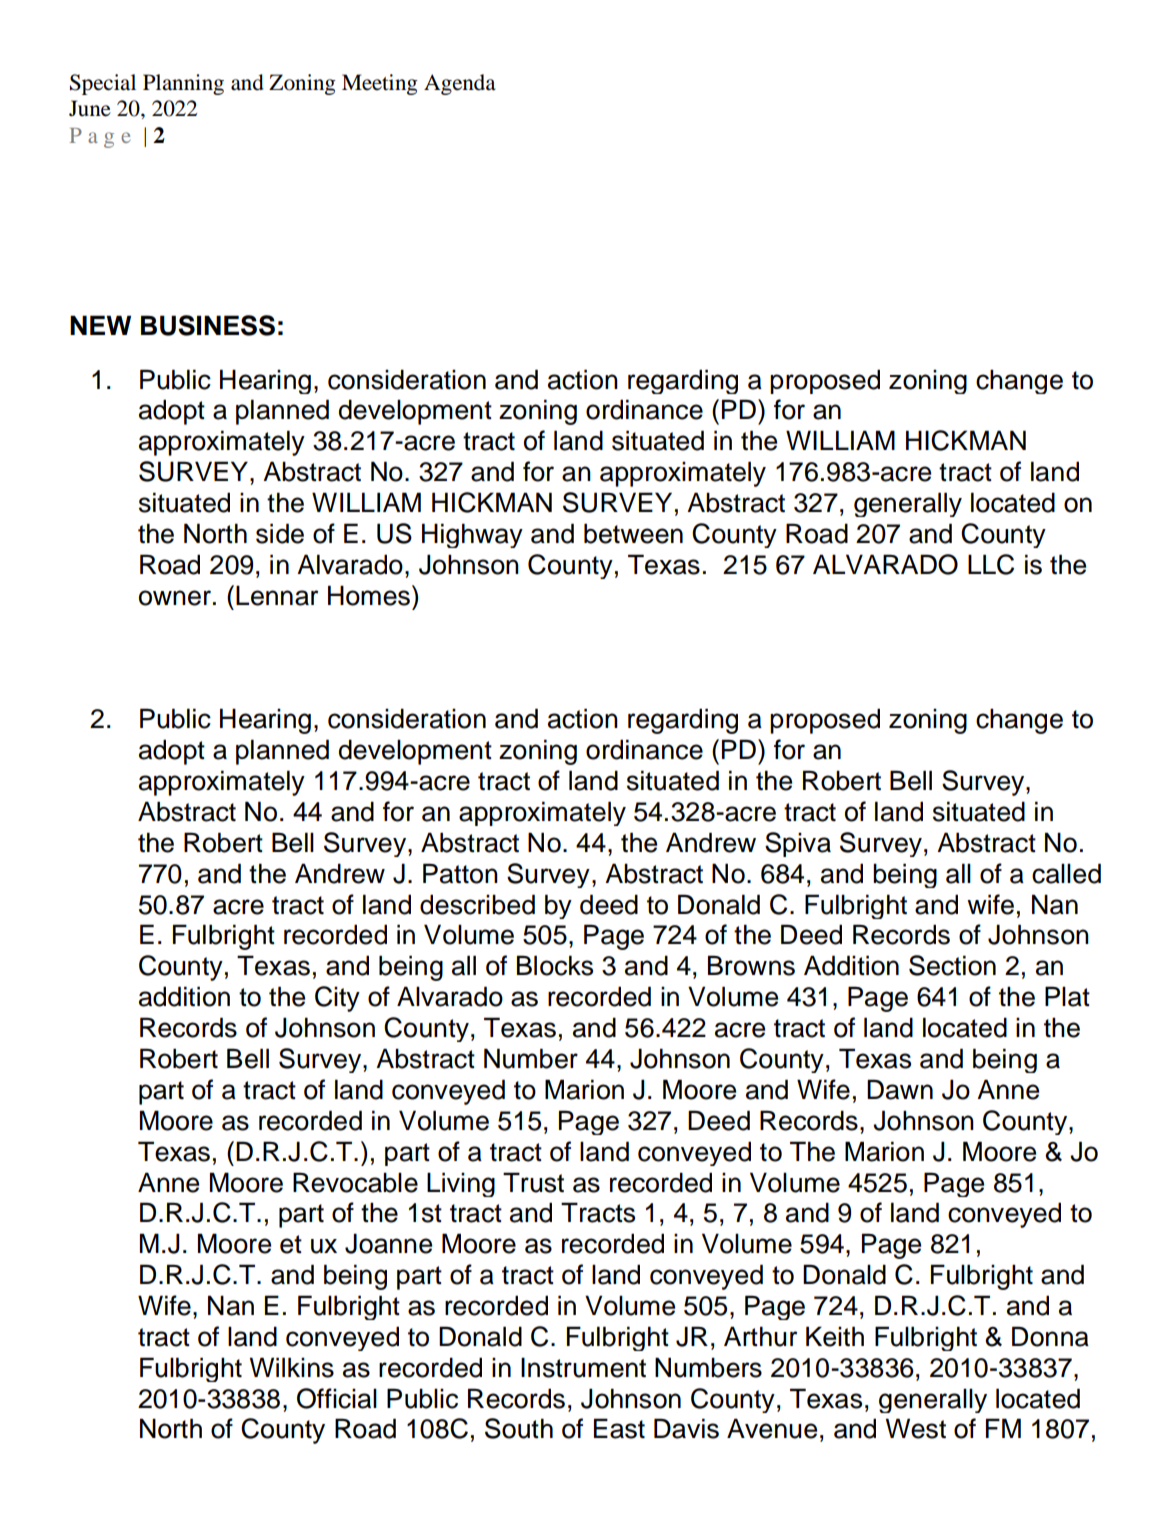 This screenshot has height=1519, width=1174. What do you see at coordinates (952, 965) in the screenshot?
I see `Section` at bounding box center [952, 965].
